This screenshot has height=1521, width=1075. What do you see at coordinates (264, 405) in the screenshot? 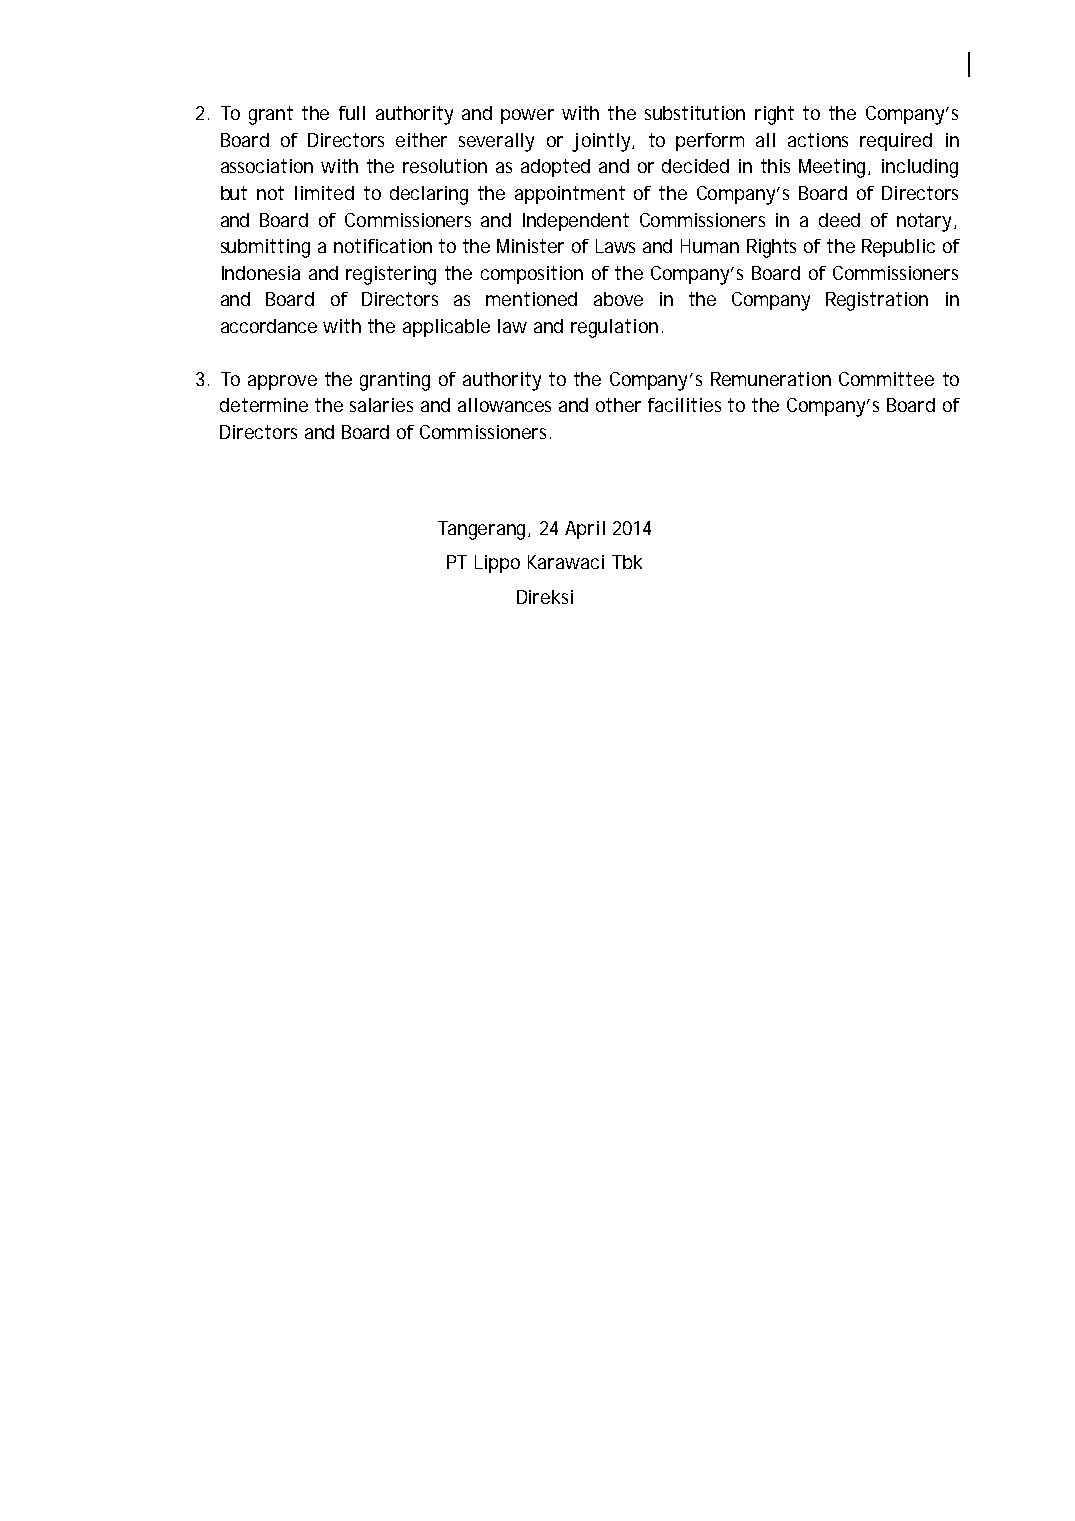
I see `determine` at bounding box center [264, 405].
